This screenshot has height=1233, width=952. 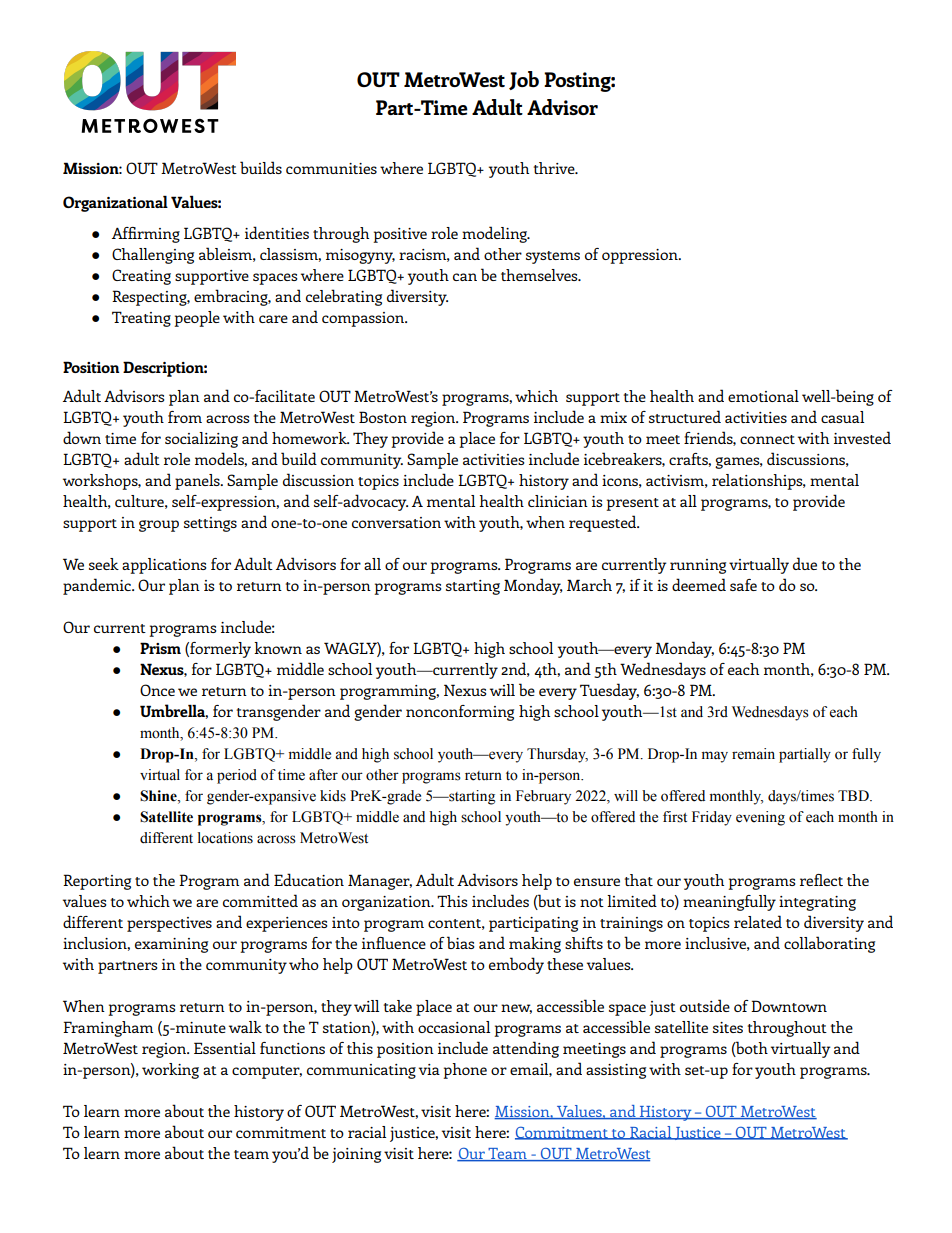 What do you see at coordinates (383, 417) in the screenshot?
I see `Boston` at bounding box center [383, 417].
